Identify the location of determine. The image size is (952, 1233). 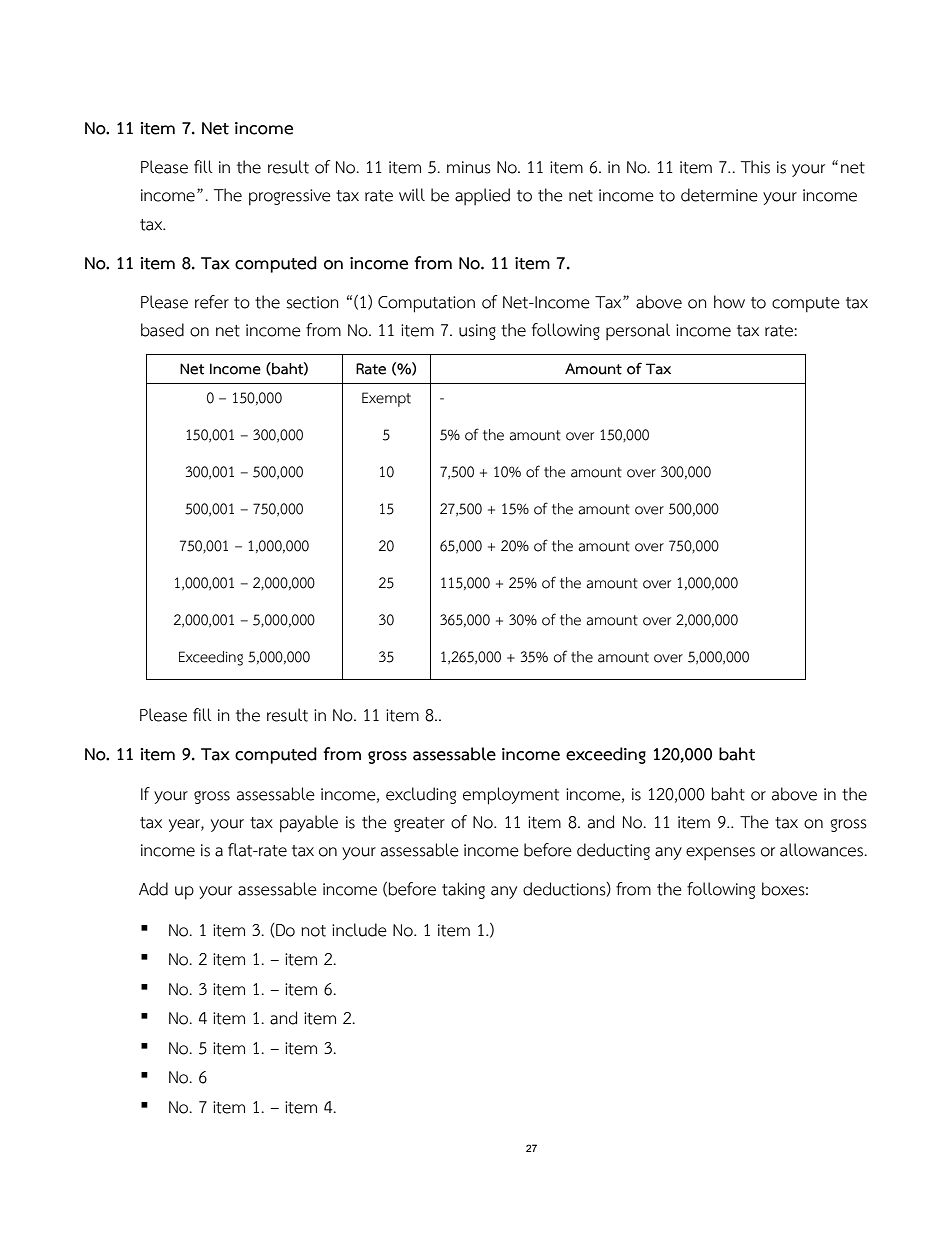
(719, 195).
